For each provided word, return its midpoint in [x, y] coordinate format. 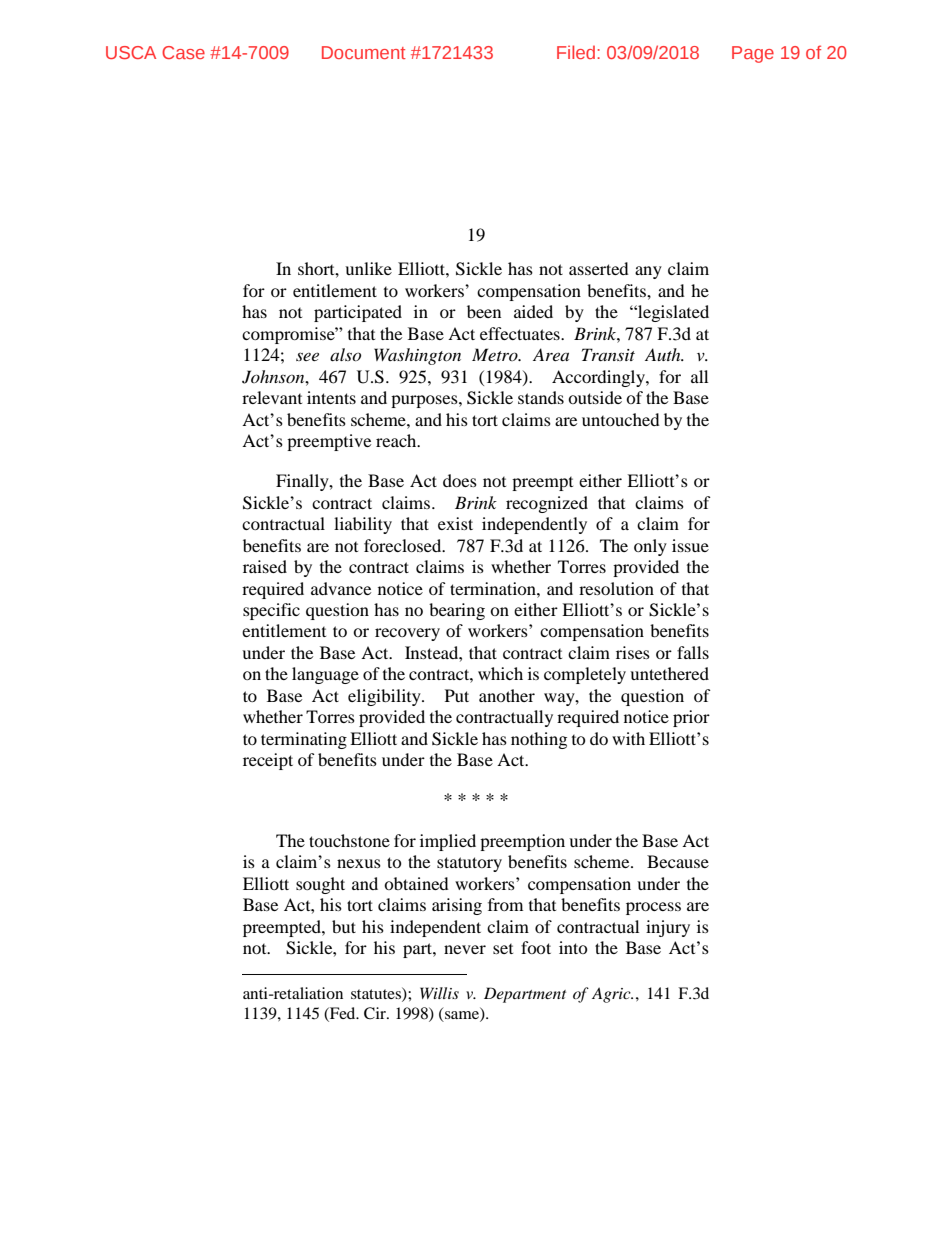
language [325, 675]
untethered [669, 673]
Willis [439, 993]
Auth [664, 354]
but [344, 926]
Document [364, 52]
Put [457, 695]
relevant [272, 397]
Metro [496, 354]
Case [183, 52]
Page [753, 54]
